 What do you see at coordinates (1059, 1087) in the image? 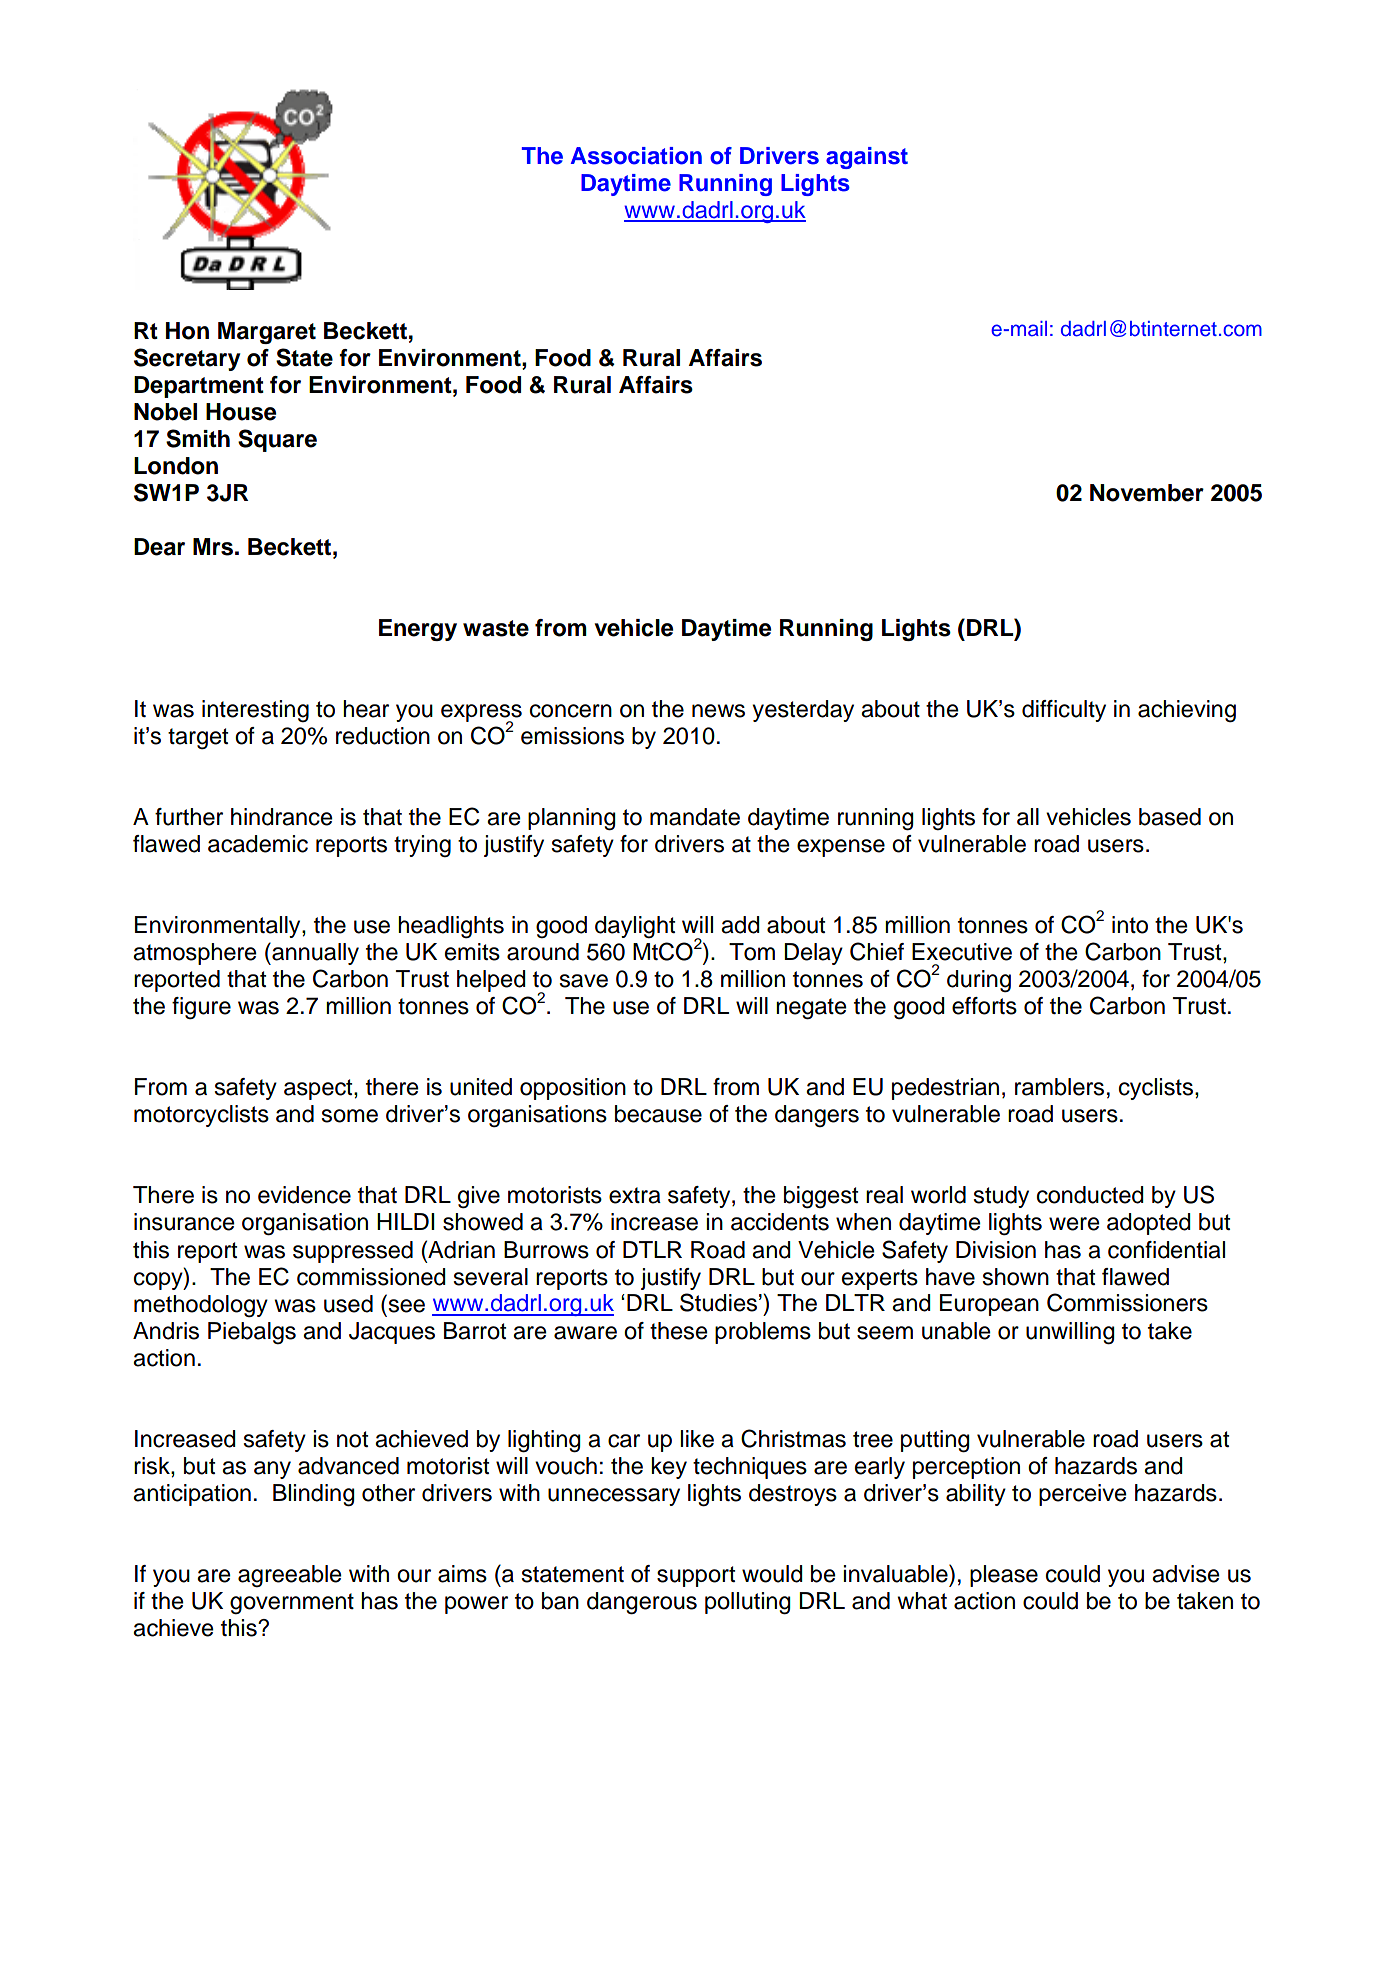
I see `ramblers` at bounding box center [1059, 1087].
